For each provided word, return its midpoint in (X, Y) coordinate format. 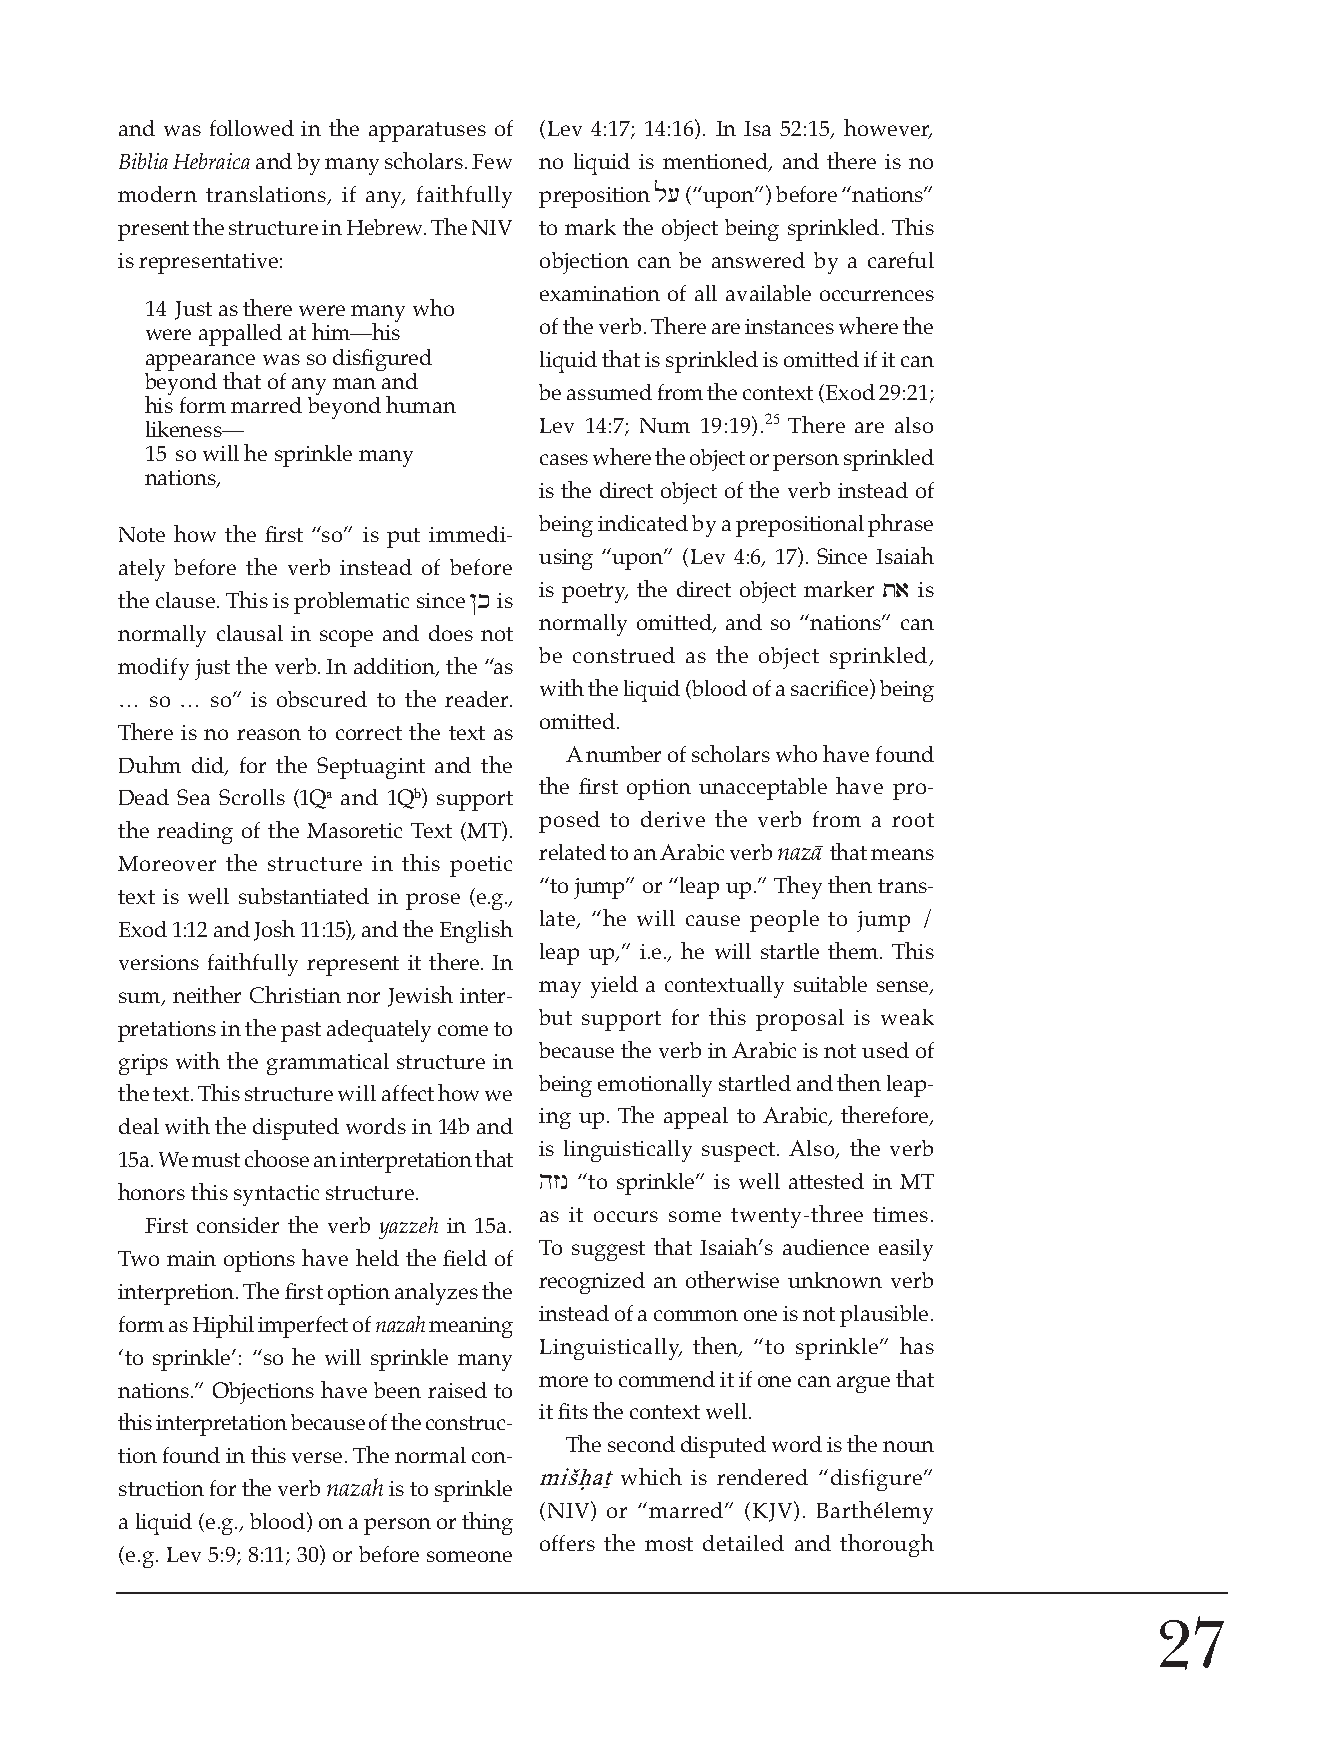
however (888, 129)
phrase (900, 525)
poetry (595, 593)
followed (252, 128)
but (555, 1017)
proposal (800, 1020)
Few (492, 161)
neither (207, 994)
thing (487, 1523)
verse (317, 1457)
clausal (250, 633)
